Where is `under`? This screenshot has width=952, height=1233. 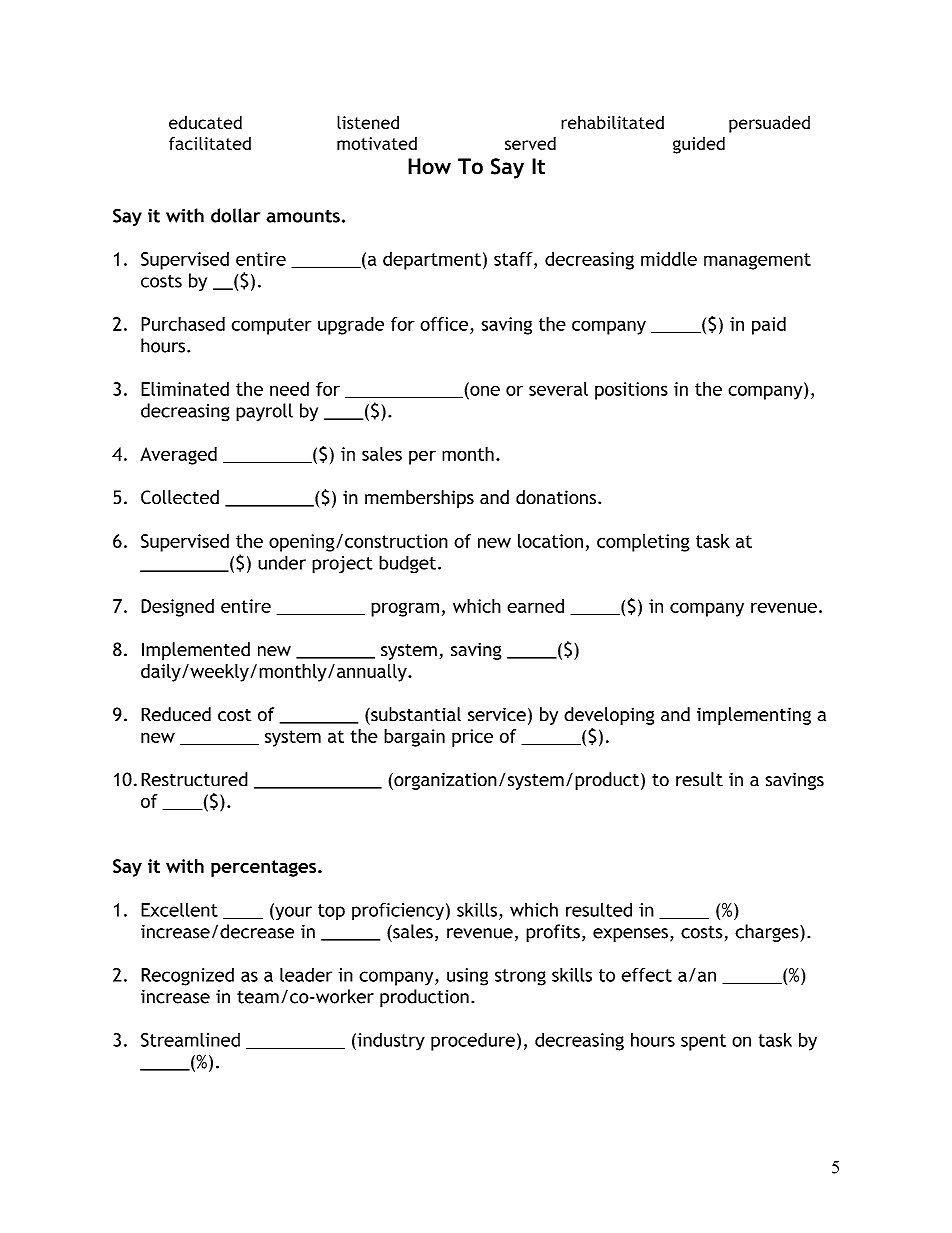
under is located at coordinates (282, 562).
